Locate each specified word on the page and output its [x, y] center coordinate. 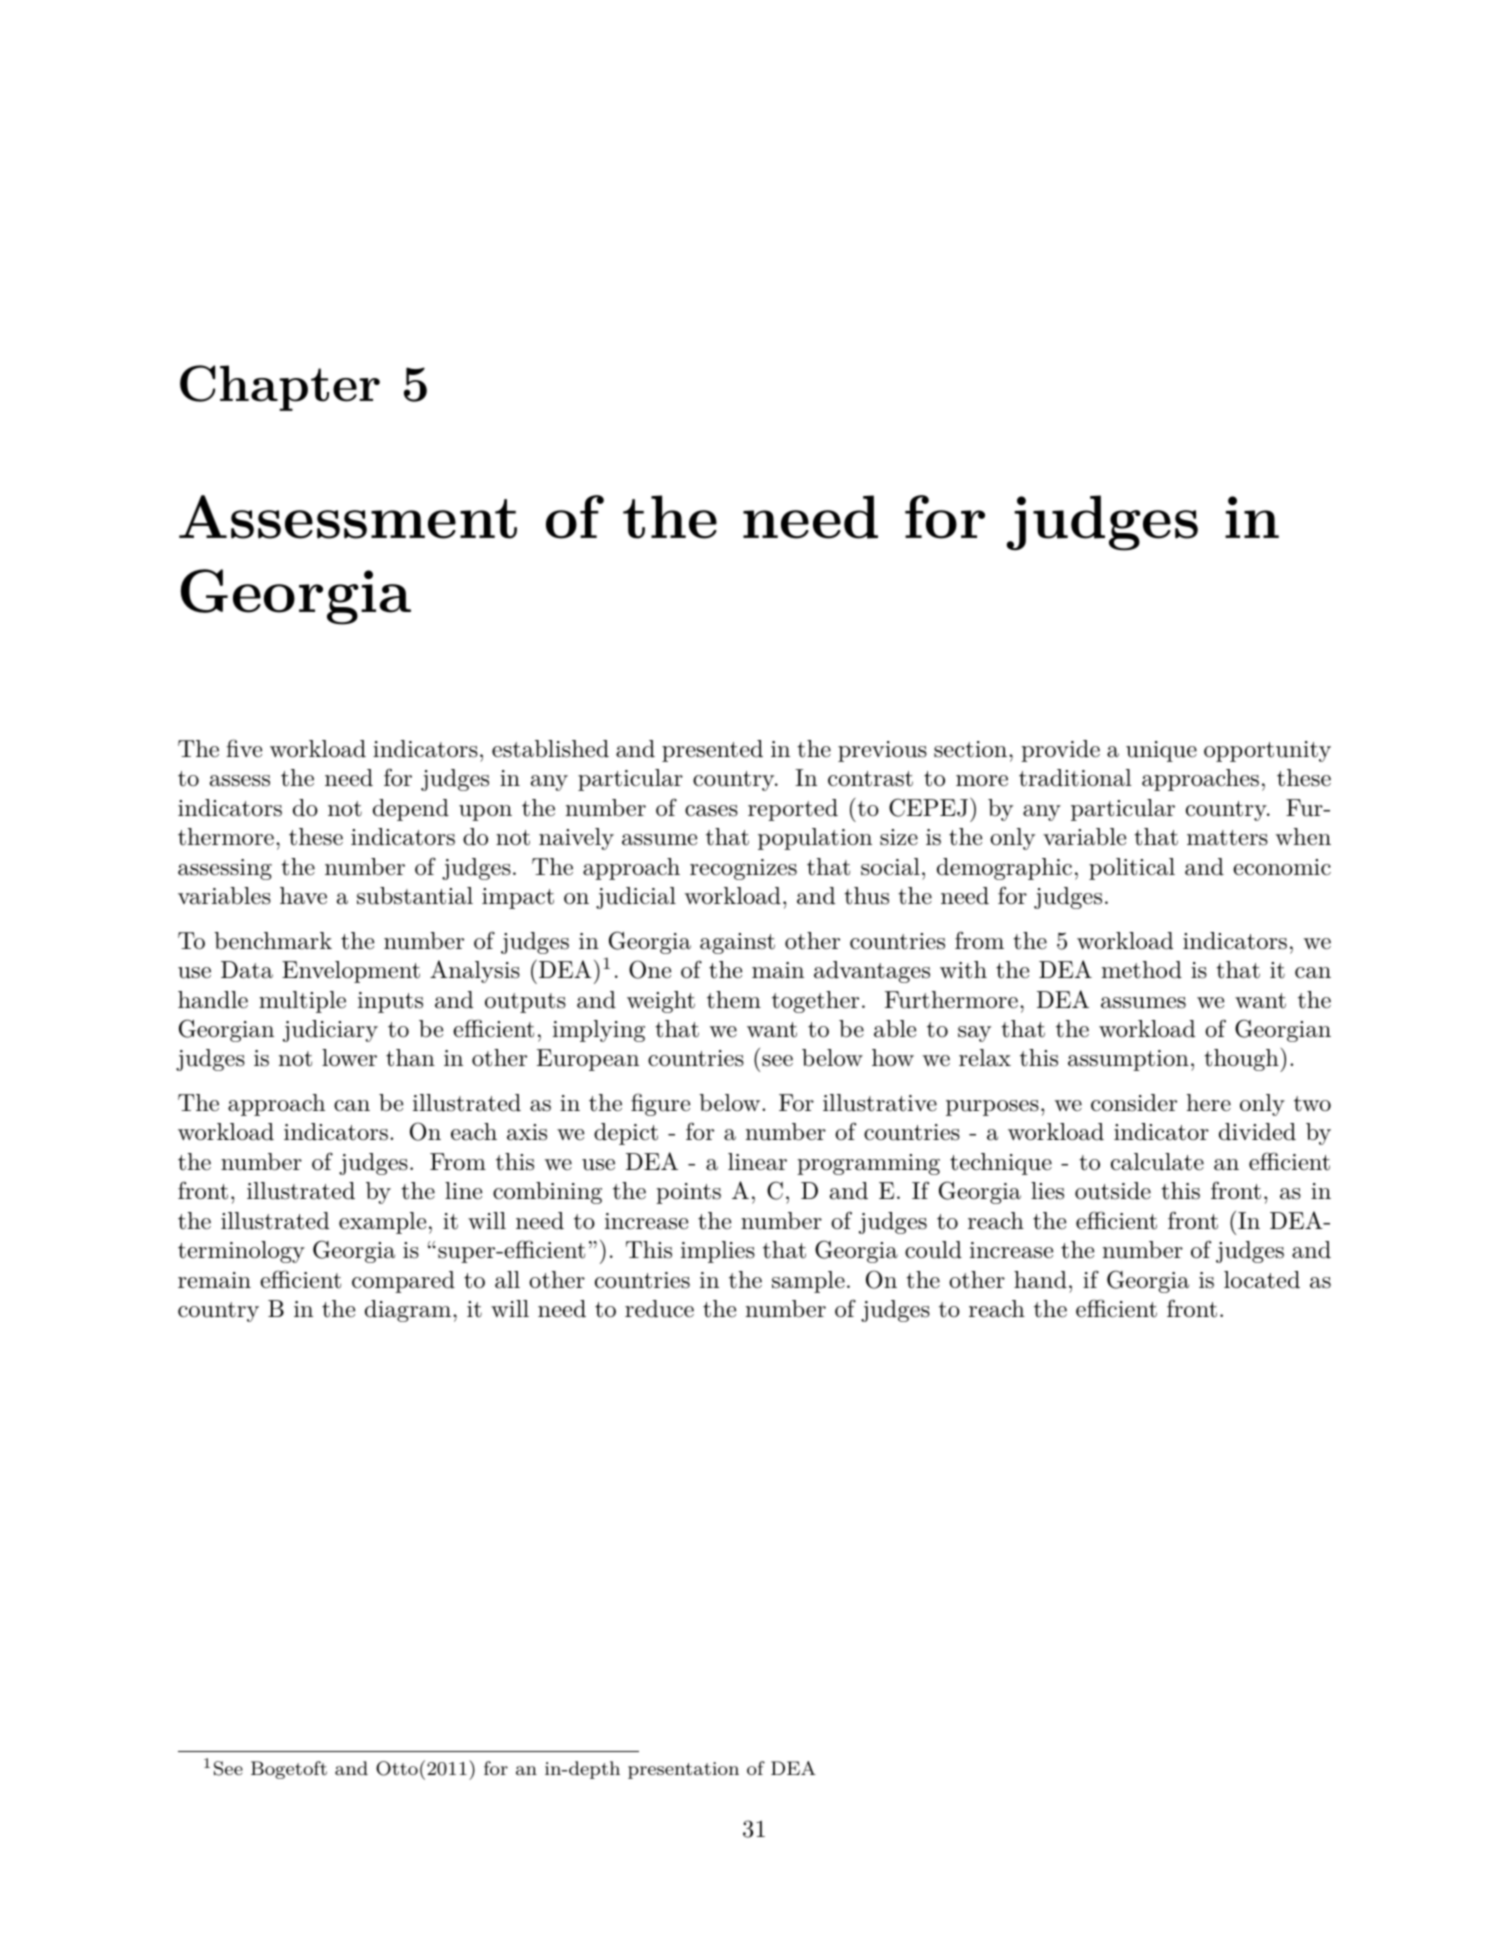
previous [882, 751]
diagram [409, 1311]
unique [1161, 751]
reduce [659, 1309]
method [1142, 970]
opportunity [1267, 751]
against [737, 943]
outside [1113, 1191]
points [688, 1193]
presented [712, 751]
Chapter [280, 388]
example [382, 1223]
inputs [390, 1002]
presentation [683, 1770]
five [244, 748]
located [1262, 1280]
